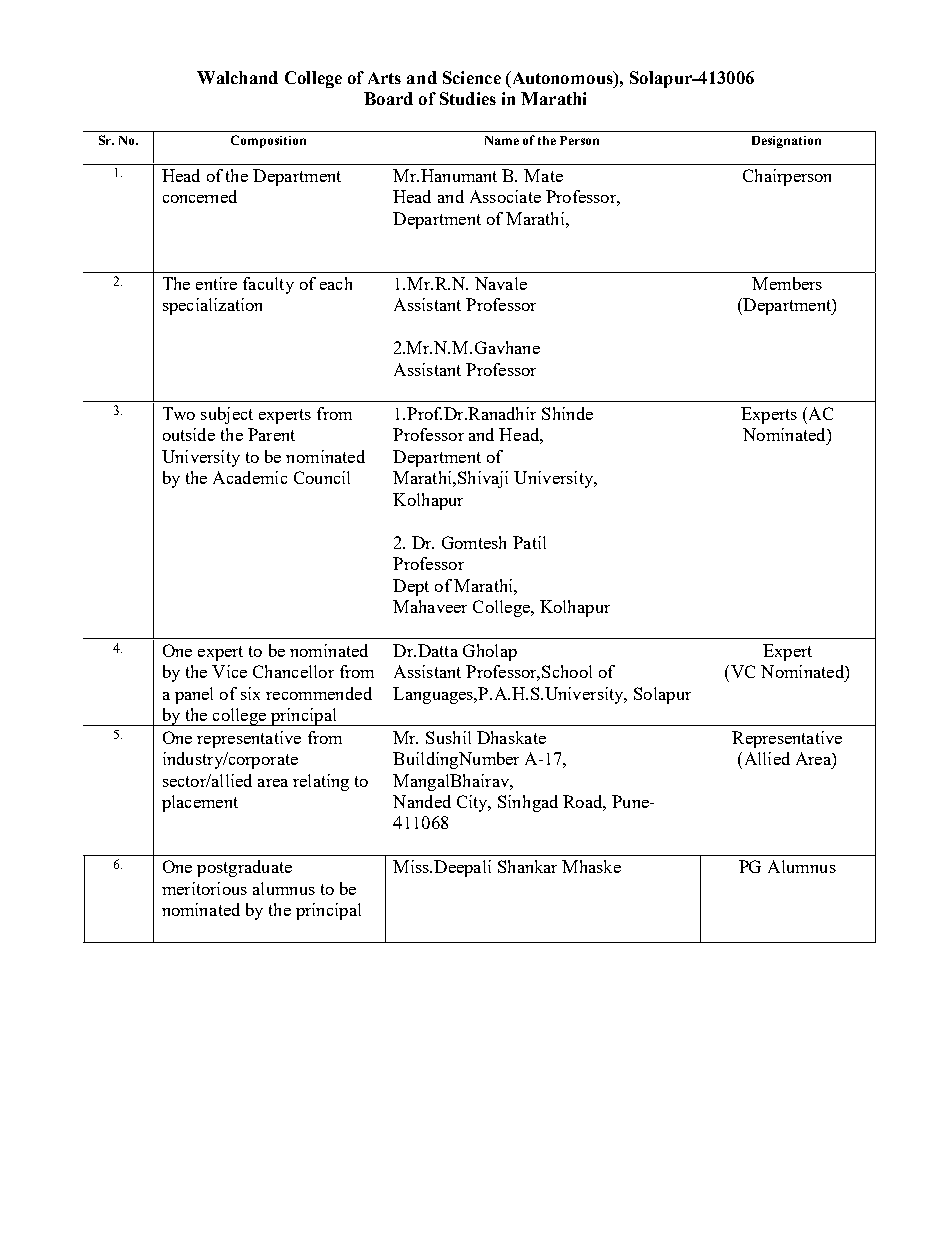 This page has height=1233, width=952. I want to click on Members, so click(787, 283).
